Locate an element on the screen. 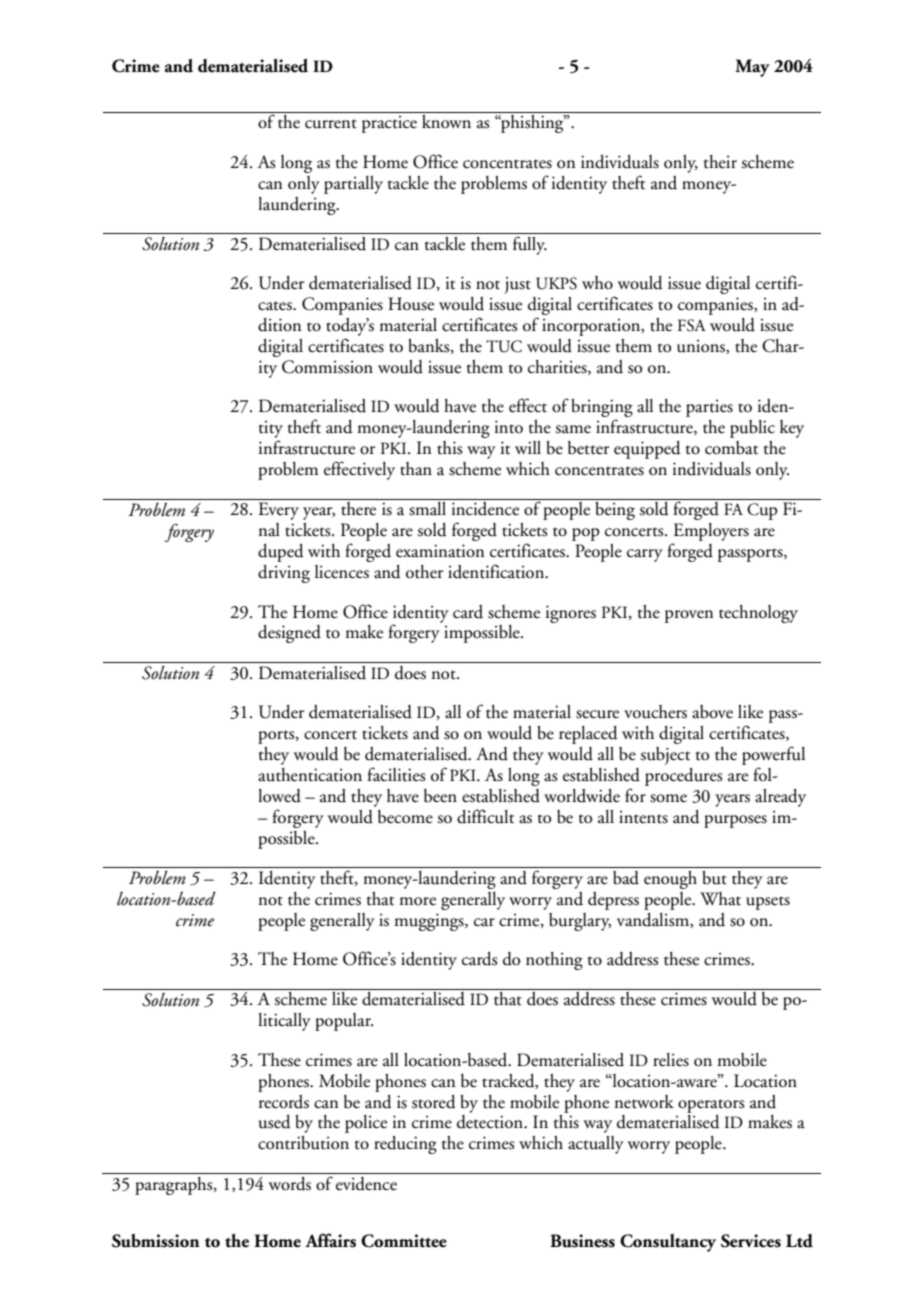 Image resolution: width=924 pixels, height=1308 pixels. words is located at coordinates (290, 1184).
